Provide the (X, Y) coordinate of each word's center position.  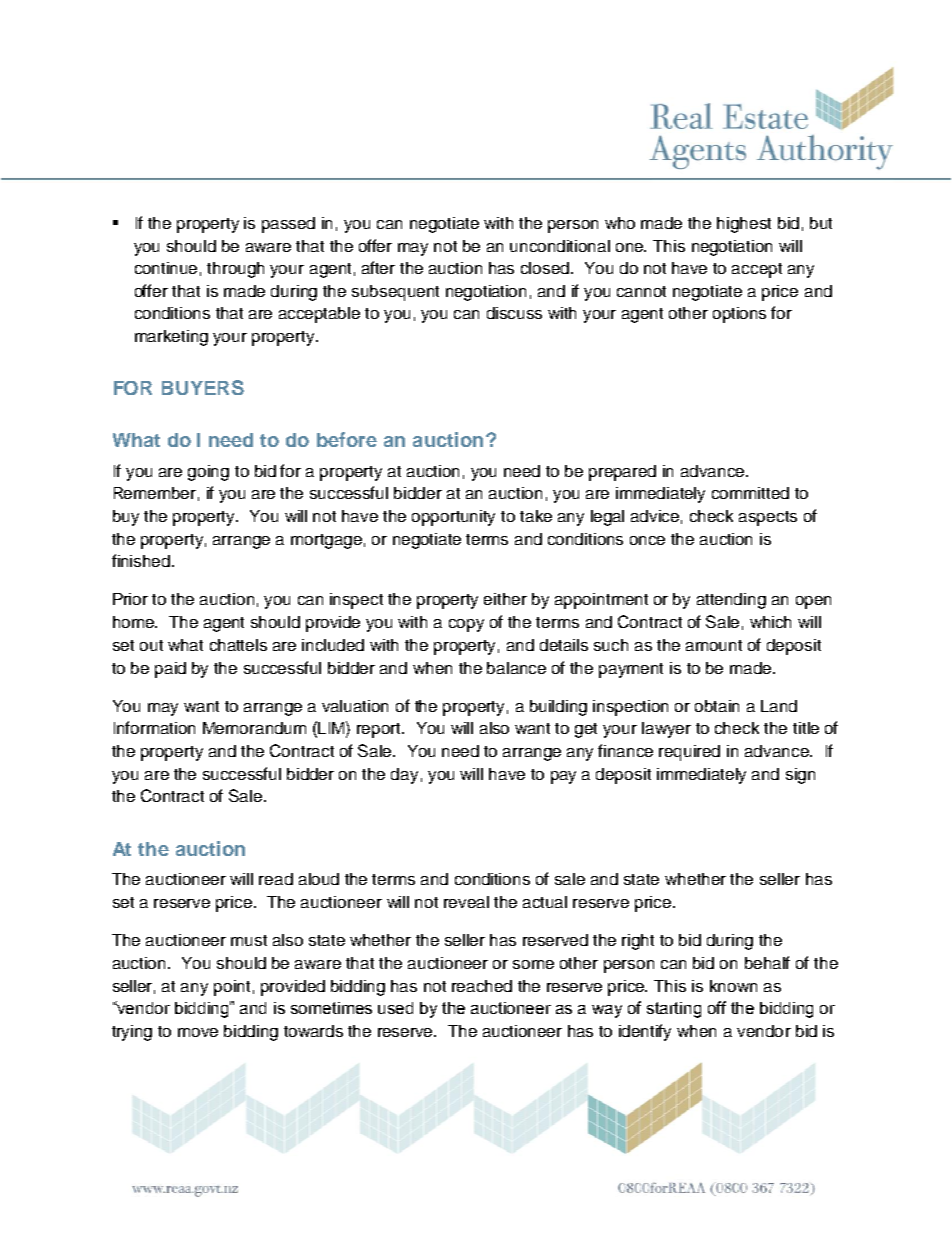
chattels (238, 645)
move (198, 1032)
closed (546, 268)
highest (744, 225)
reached (482, 986)
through (235, 270)
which (770, 622)
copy (466, 625)
